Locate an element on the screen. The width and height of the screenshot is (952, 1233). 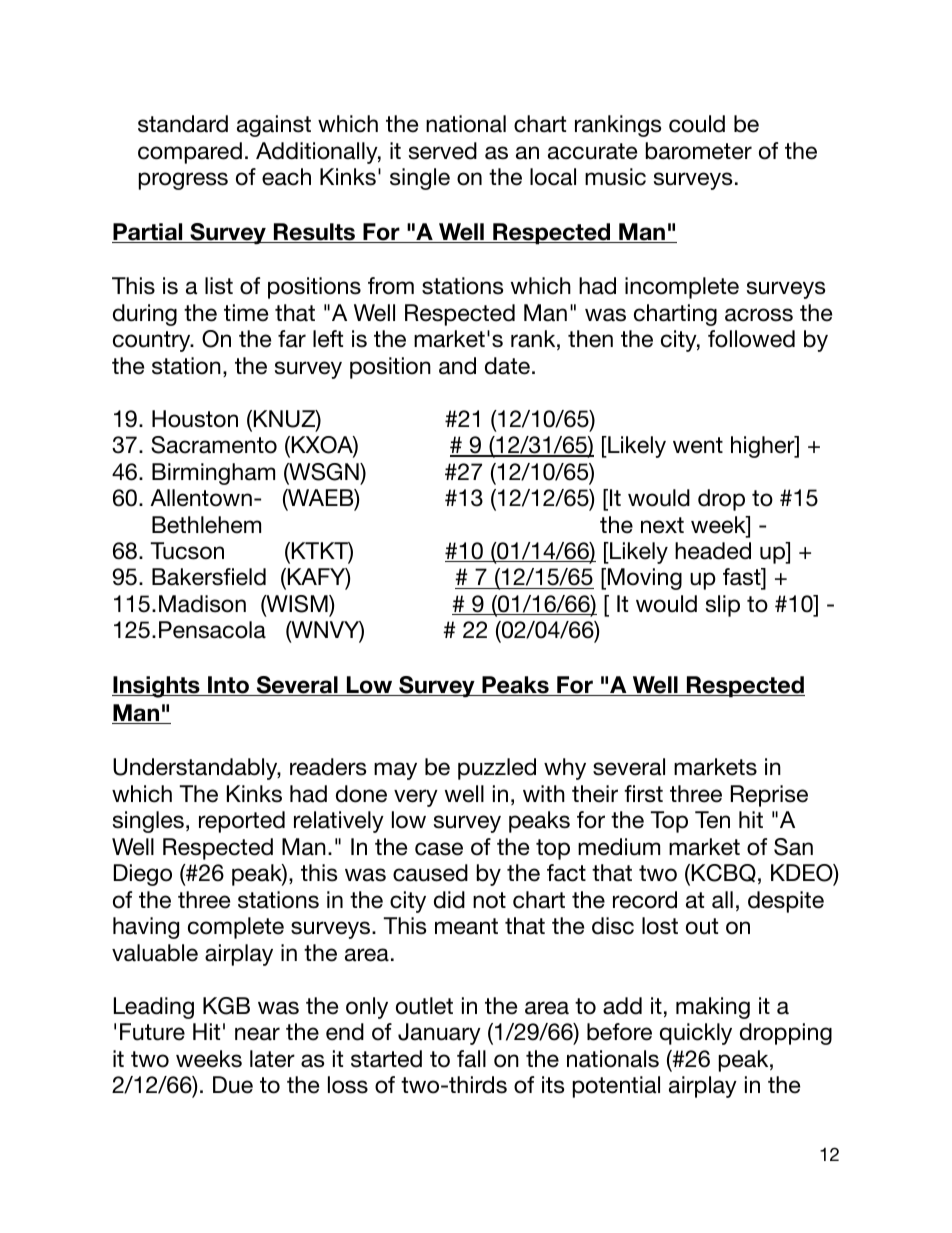
Reprise is located at coordinates (769, 796).
